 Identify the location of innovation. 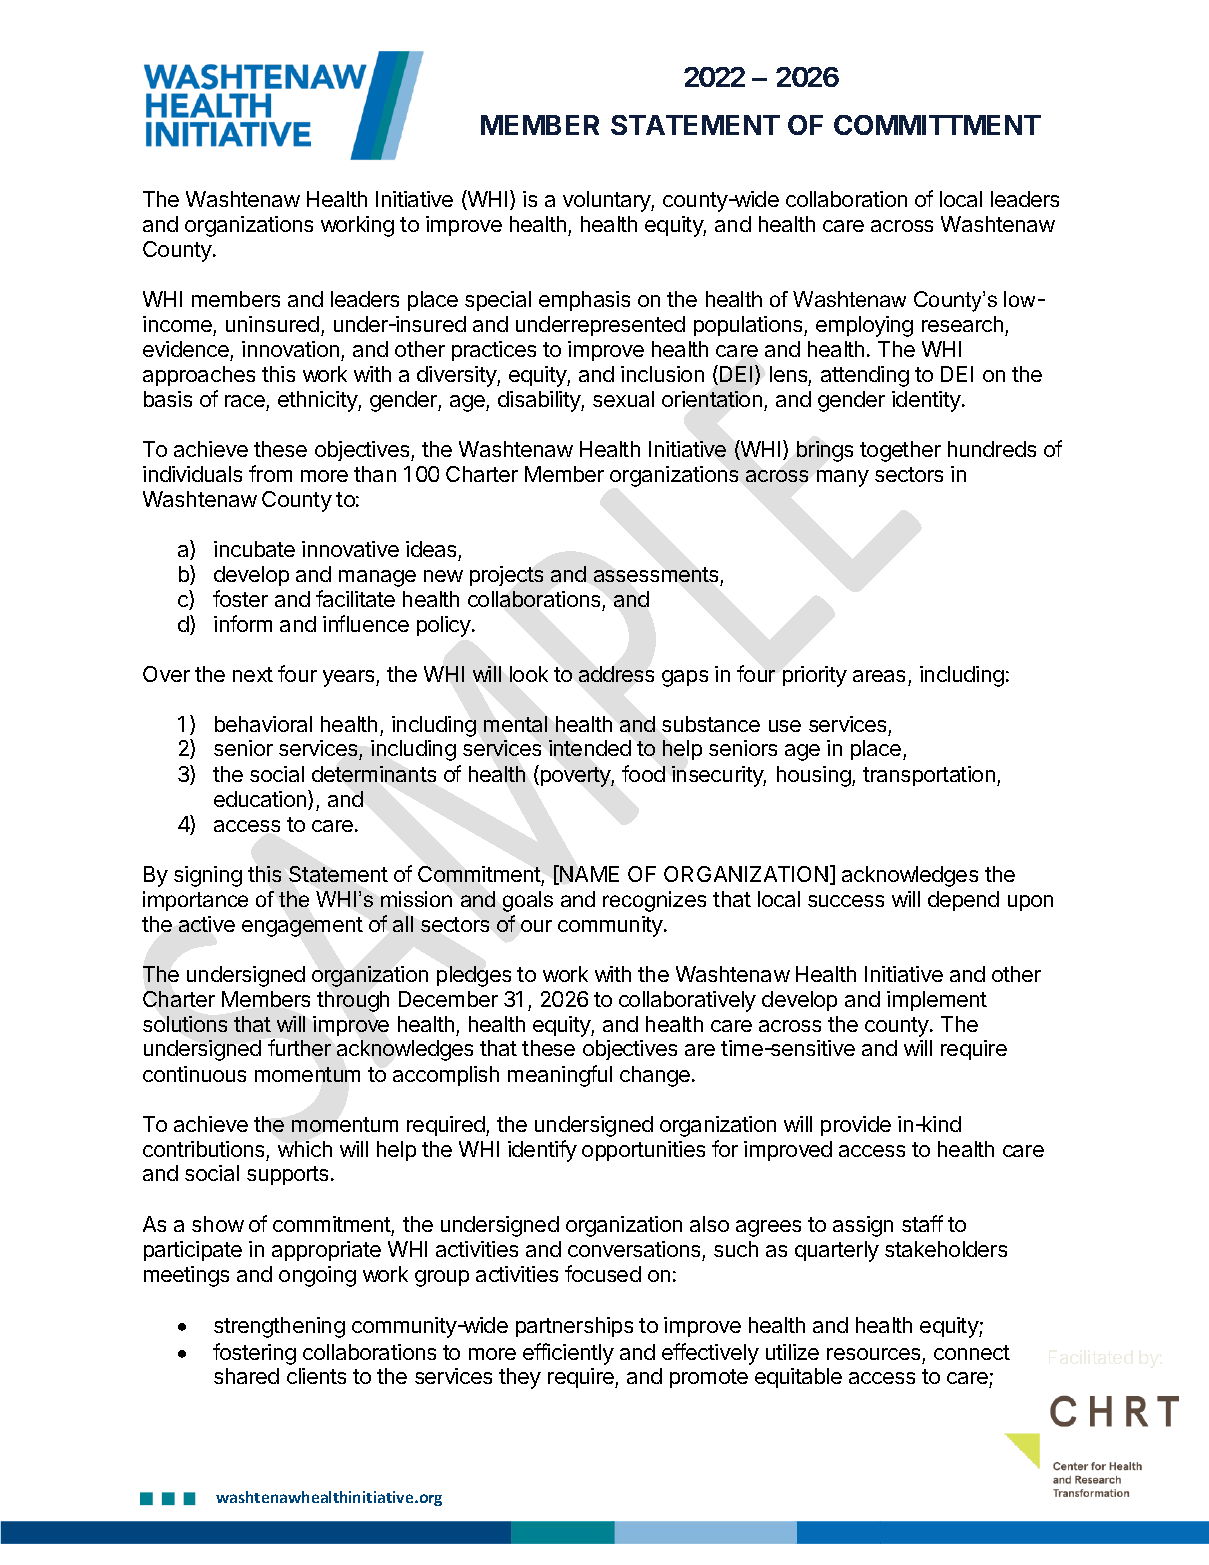
(290, 349).
